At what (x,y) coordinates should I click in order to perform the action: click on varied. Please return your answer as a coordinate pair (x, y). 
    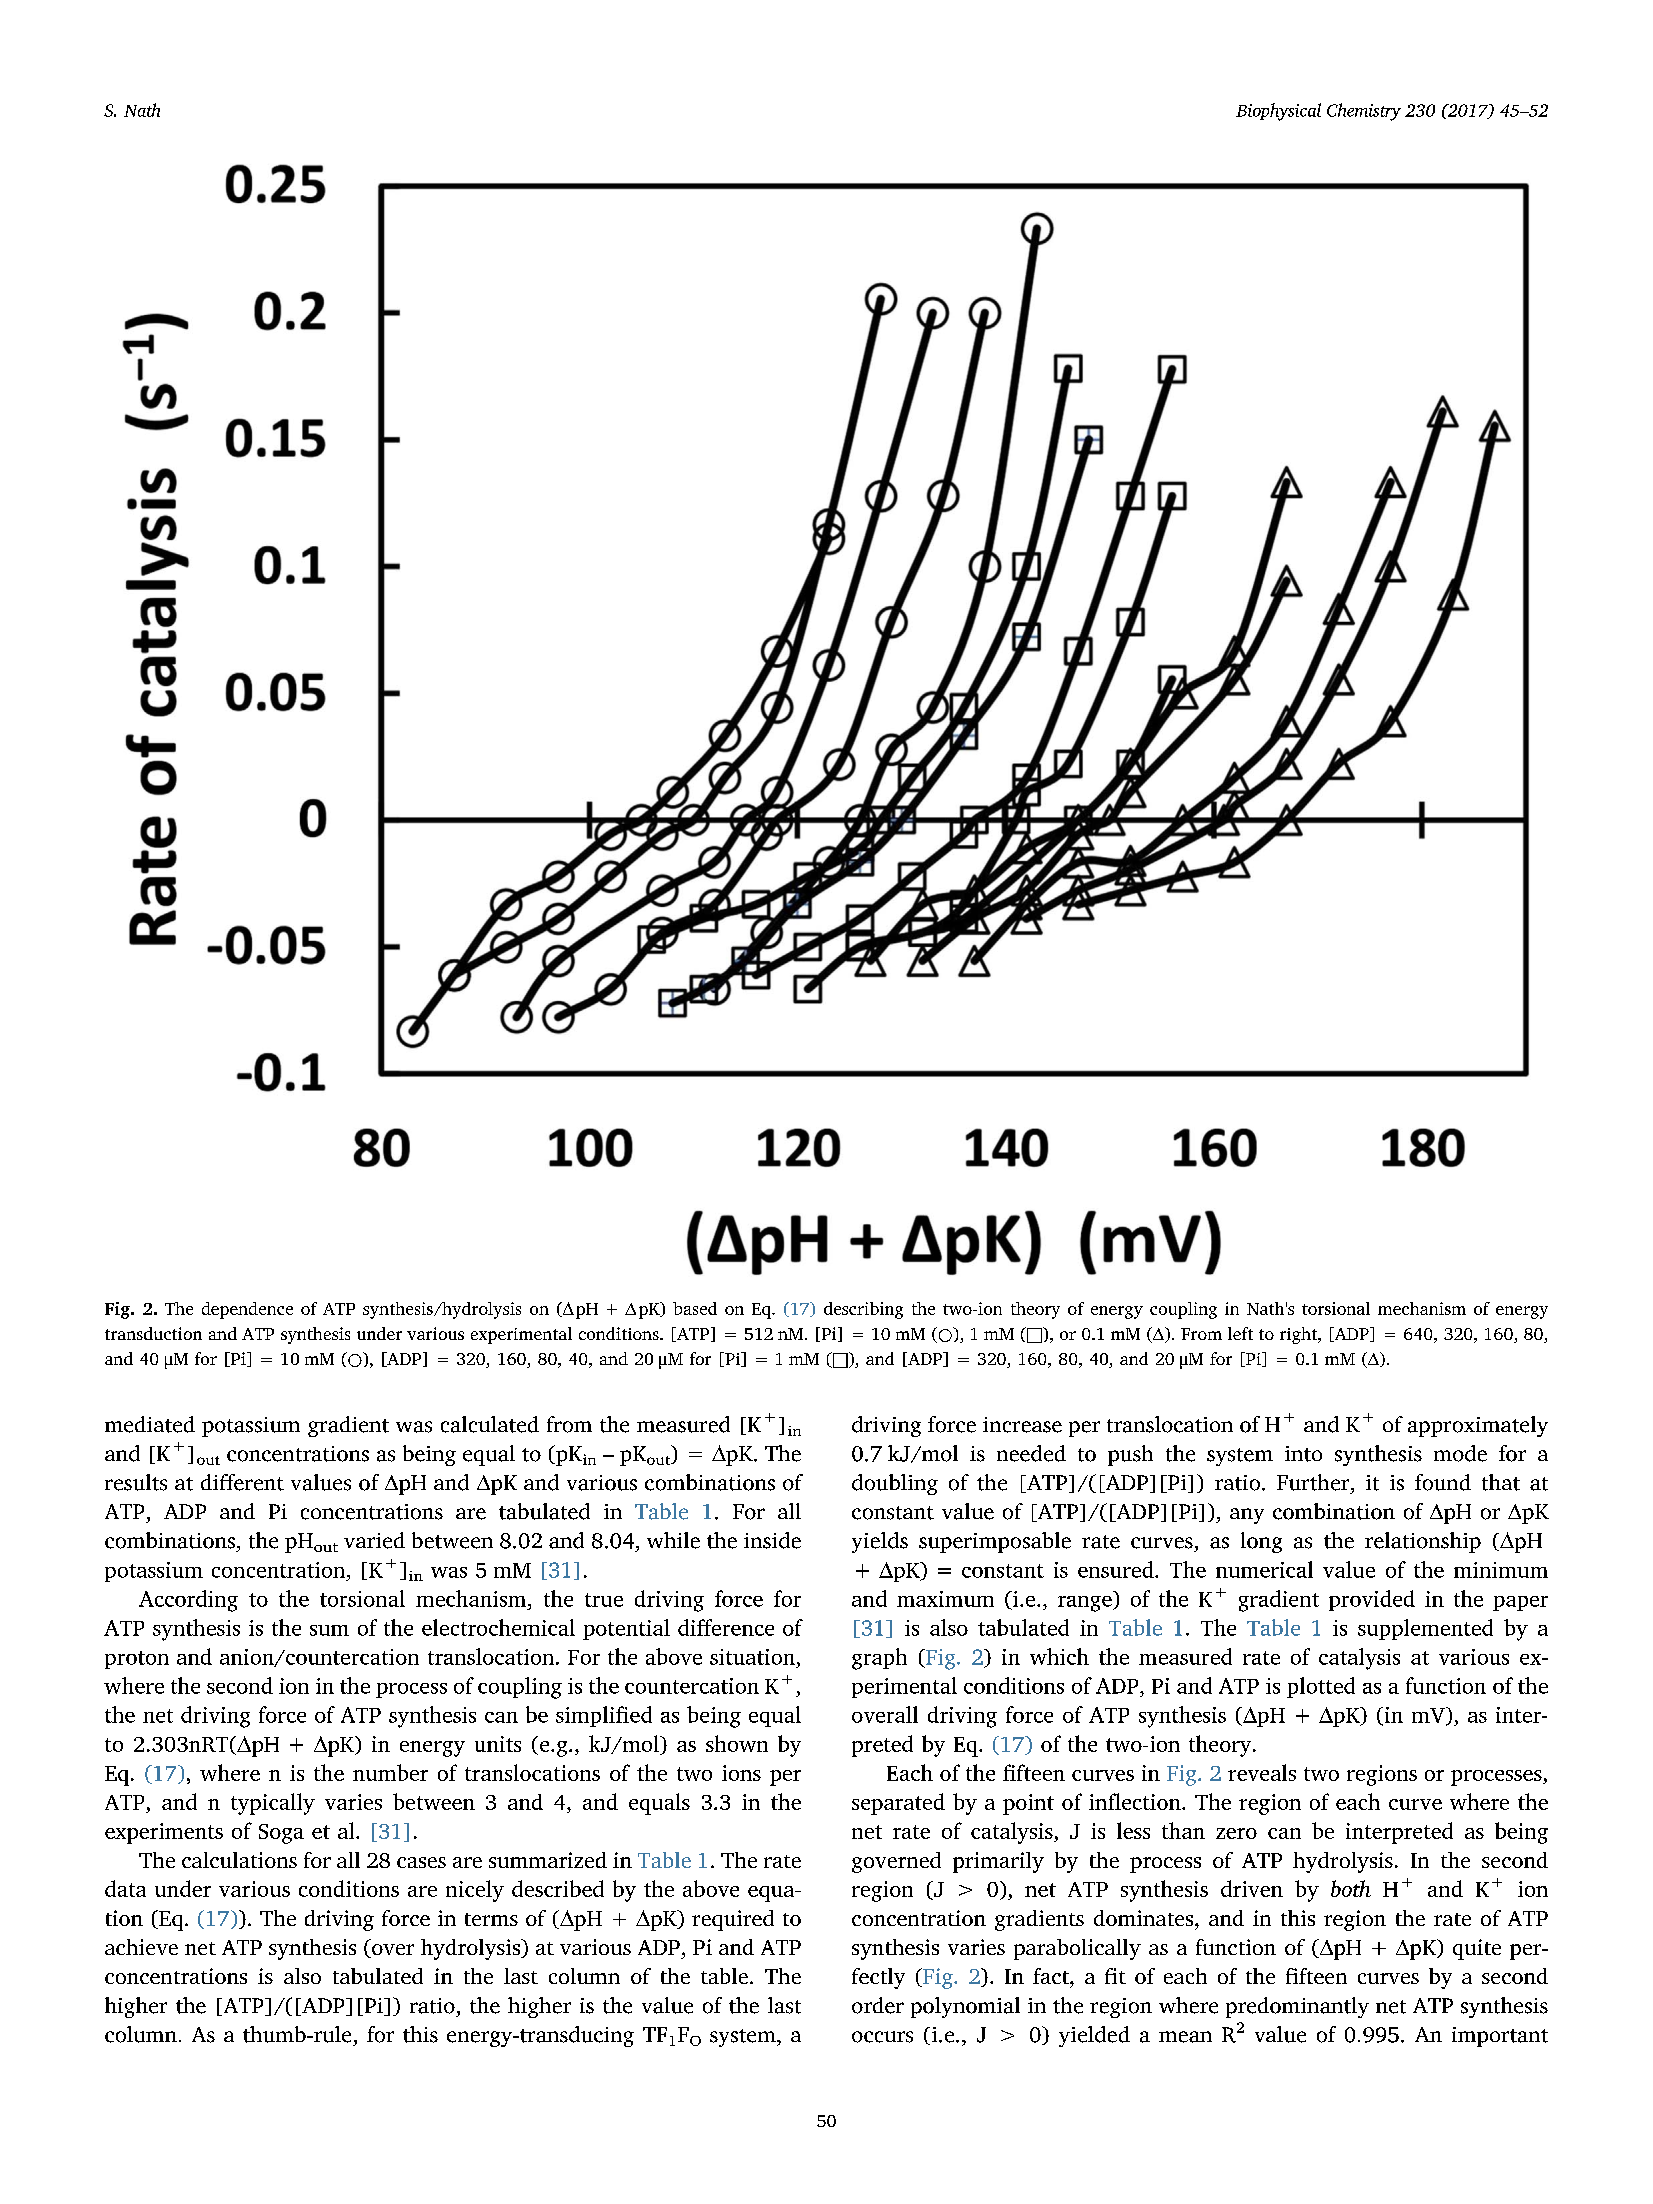
    Looking at the image, I should click on (374, 1540).
